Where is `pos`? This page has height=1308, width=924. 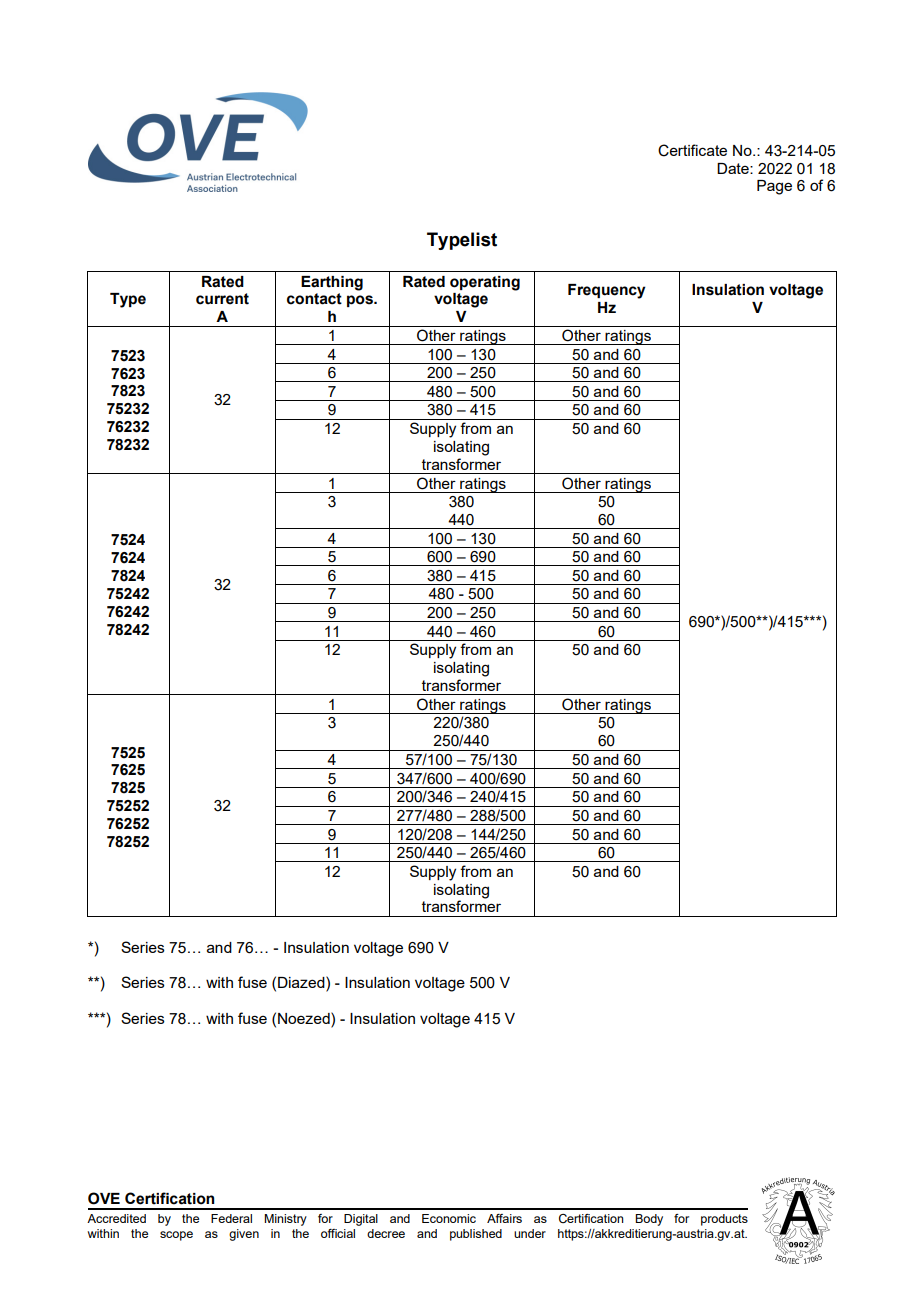 pos is located at coordinates (361, 301).
